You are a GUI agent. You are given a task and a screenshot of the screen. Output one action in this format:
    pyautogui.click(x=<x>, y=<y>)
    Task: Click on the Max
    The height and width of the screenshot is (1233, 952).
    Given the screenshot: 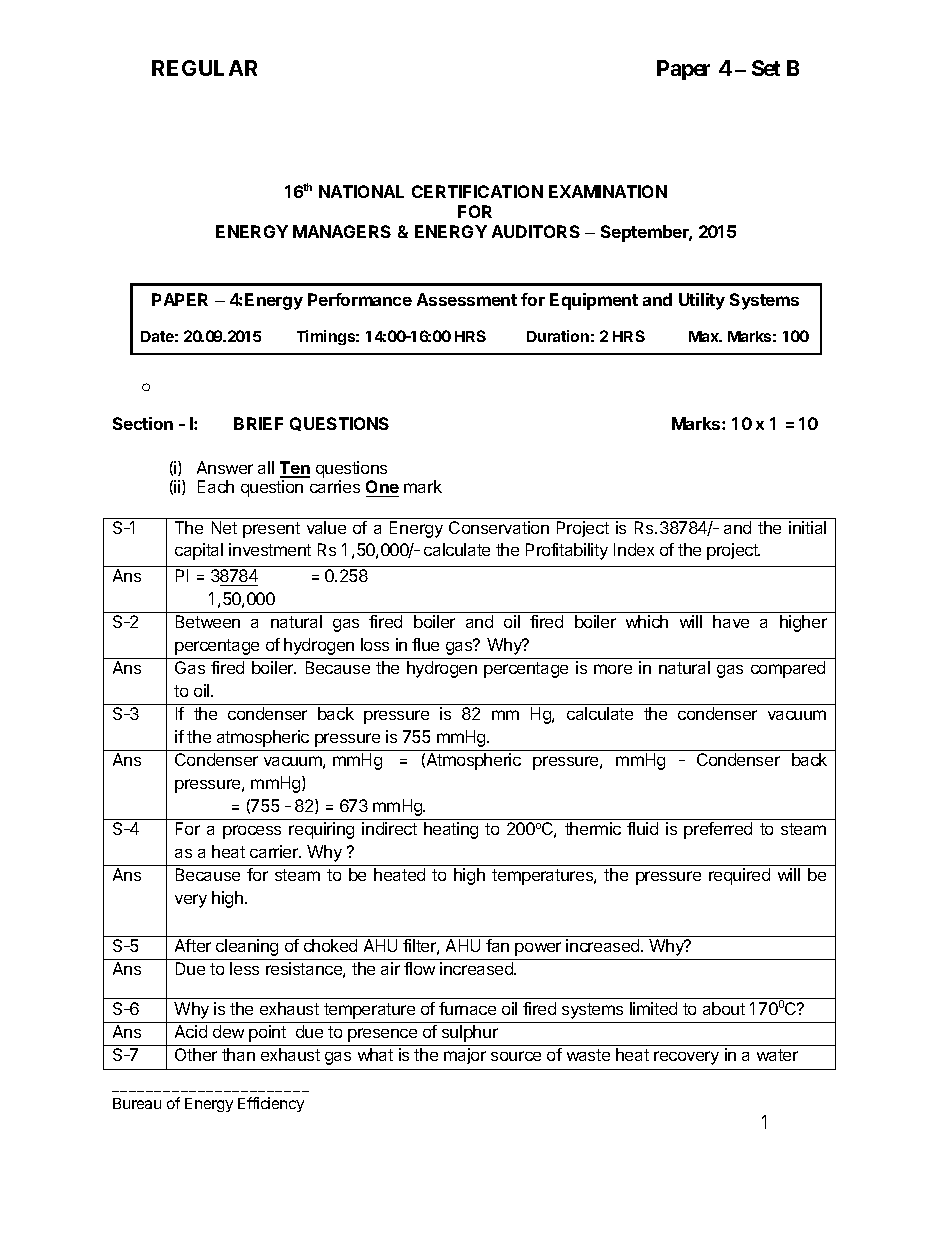 What is the action you would take?
    pyautogui.click(x=705, y=336)
